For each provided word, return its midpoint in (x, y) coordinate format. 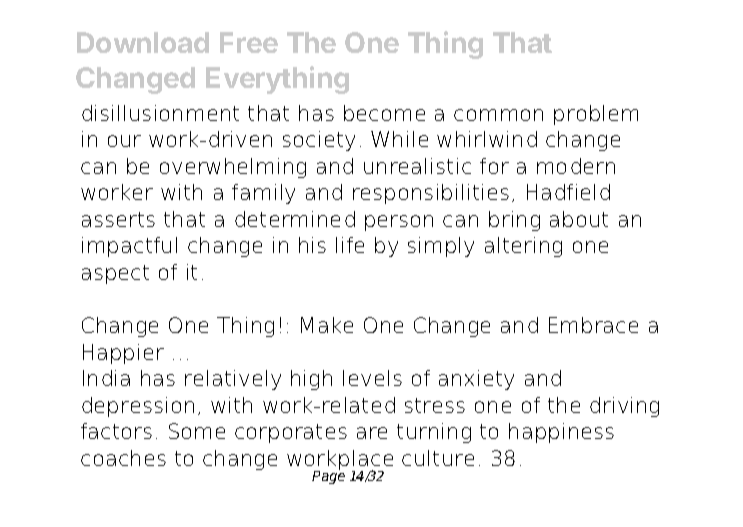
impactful (129, 247)
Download (143, 42)
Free (249, 42)
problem (596, 115)
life (350, 245)
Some (197, 431)
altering (523, 247)
